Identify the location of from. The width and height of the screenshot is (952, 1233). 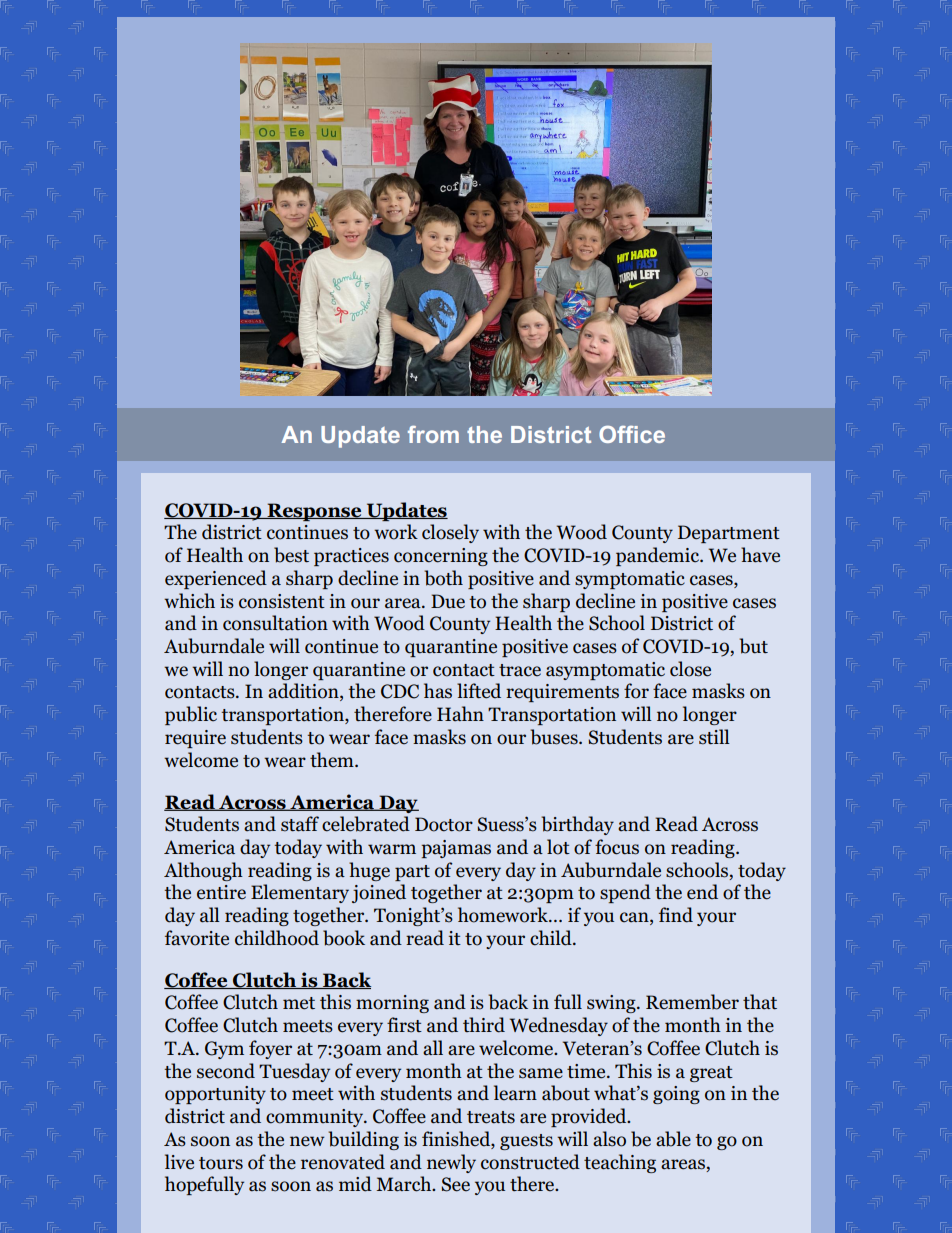
(433, 434).
